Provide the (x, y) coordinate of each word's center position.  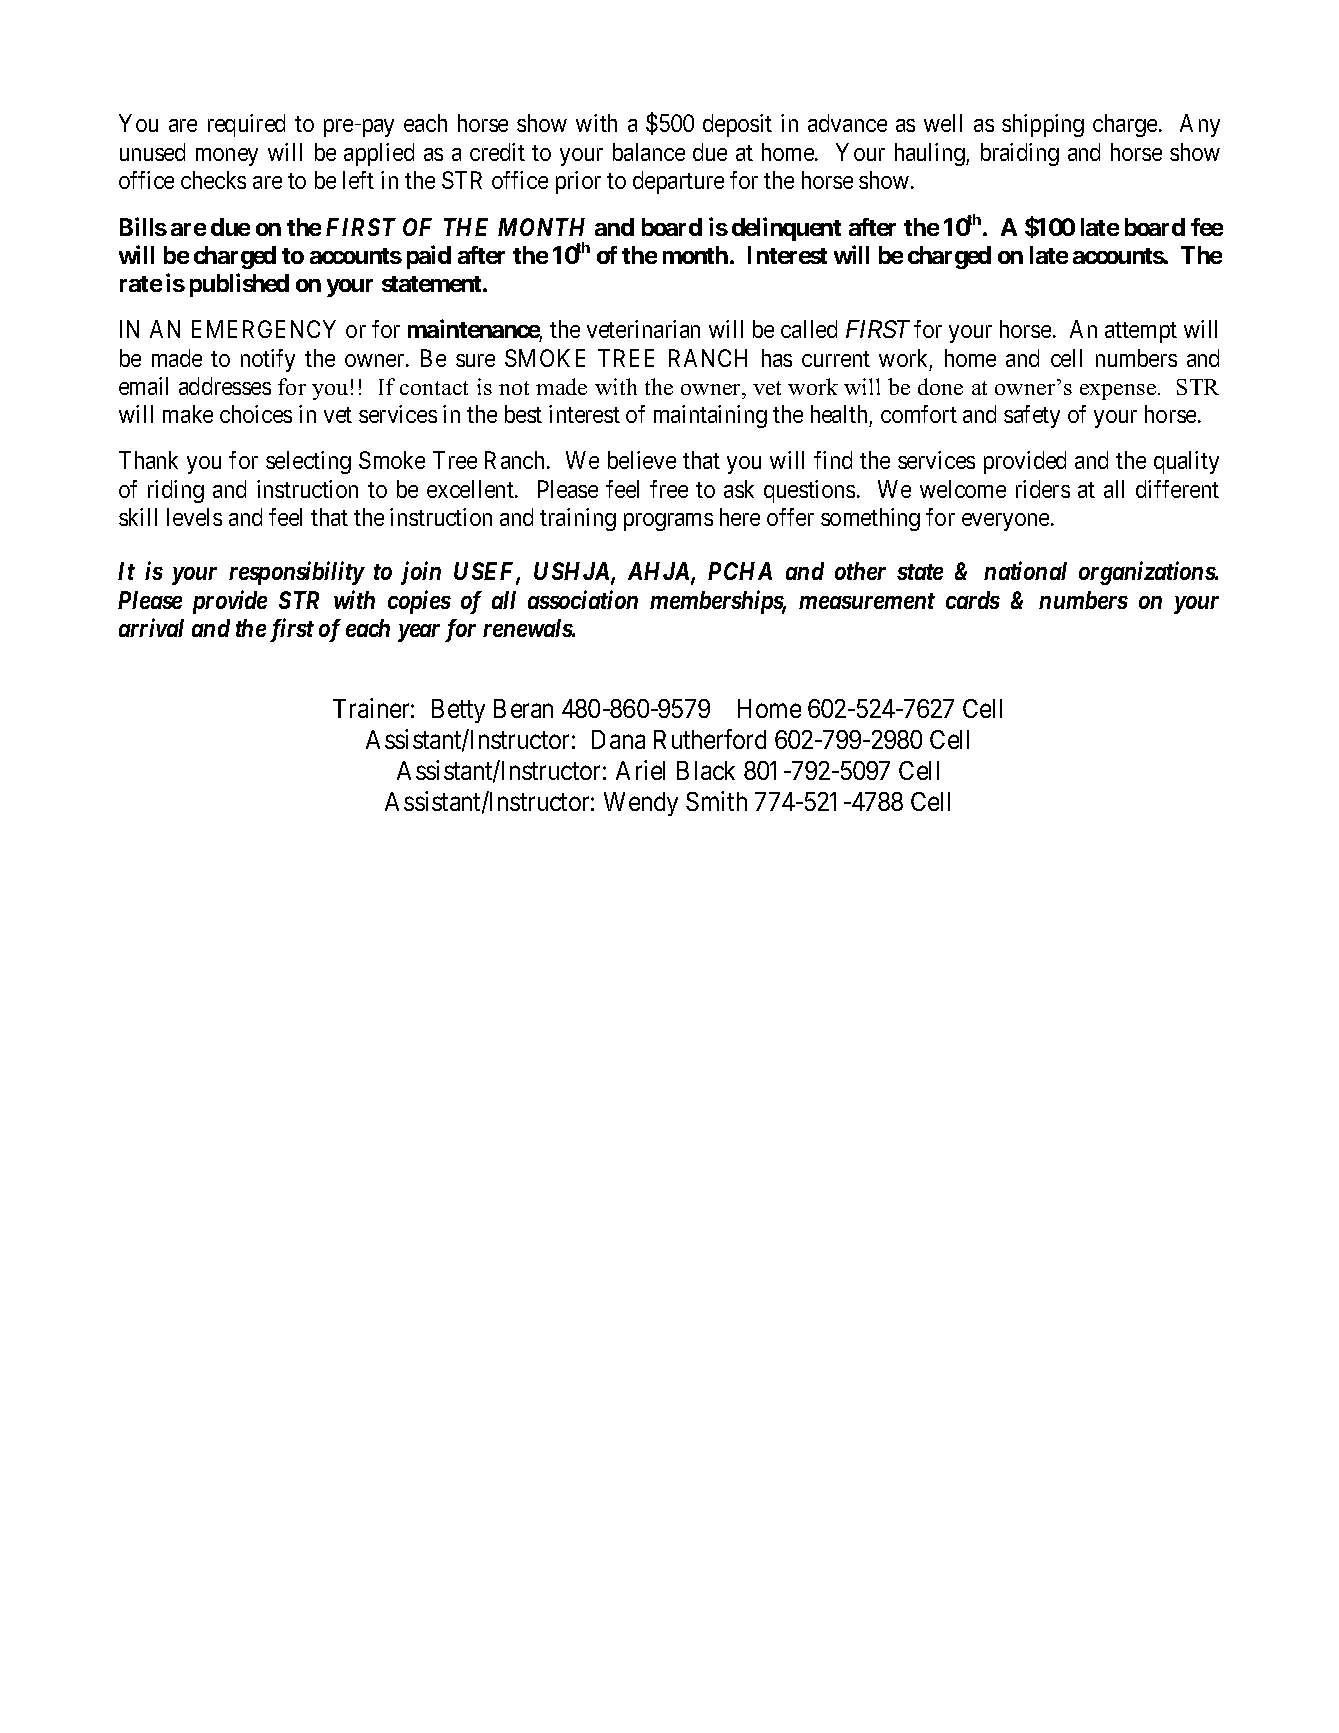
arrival (151, 627)
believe (642, 460)
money (227, 157)
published (239, 285)
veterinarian (643, 329)
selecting (308, 462)
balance (649, 152)
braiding (1020, 154)
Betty (458, 711)
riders (1043, 489)
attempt (1141, 332)
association (583, 599)
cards (973, 600)
